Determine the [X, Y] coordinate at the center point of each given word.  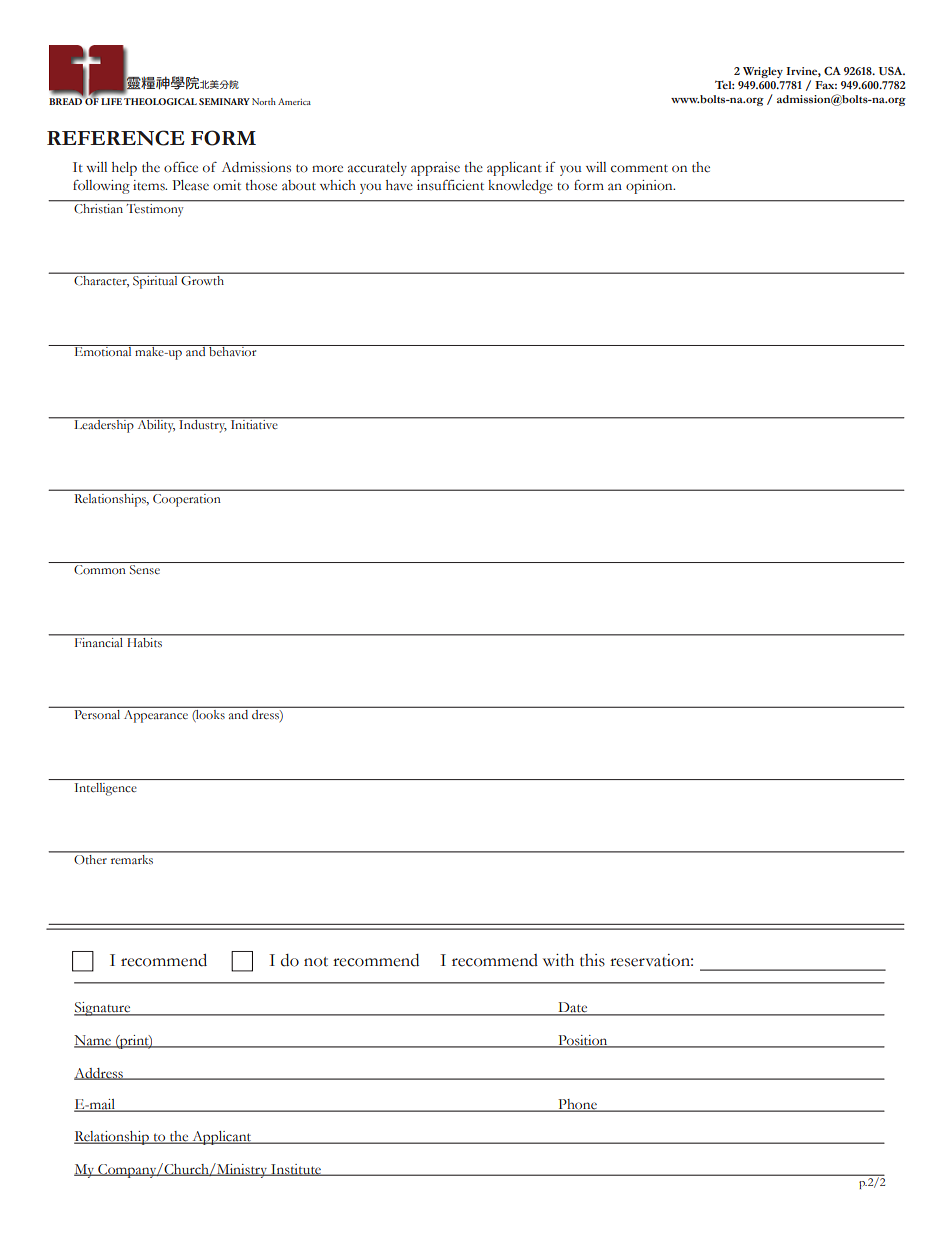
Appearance [156, 715]
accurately [377, 169]
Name [93, 1041]
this [592, 960]
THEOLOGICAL [160, 101]
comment [639, 168]
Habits [145, 642]
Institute [296, 1170]
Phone [577, 1105]
